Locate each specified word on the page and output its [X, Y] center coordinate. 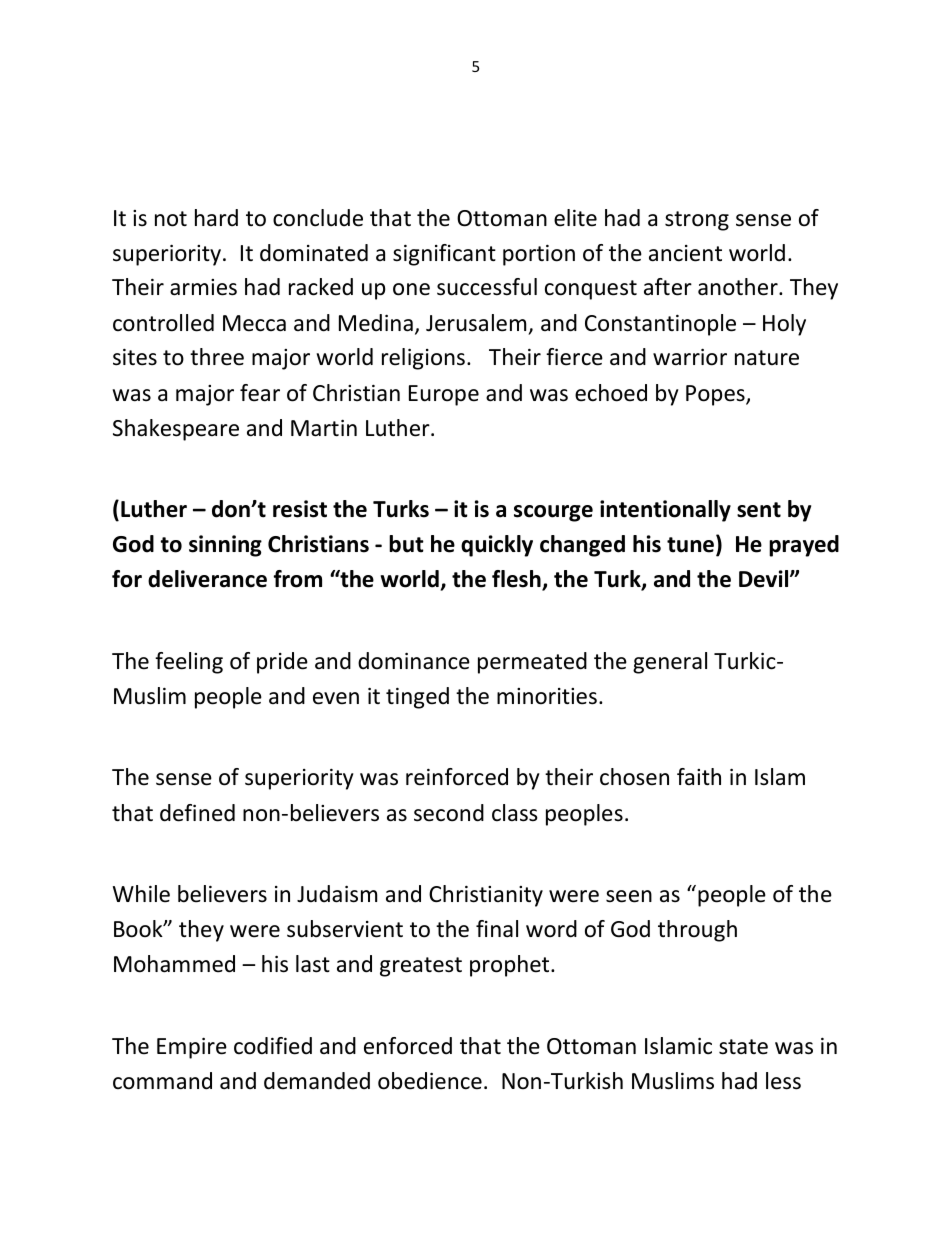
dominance [414, 661]
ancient [685, 253]
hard [216, 217]
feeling [189, 663]
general [670, 663]
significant [444, 255]
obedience [430, 1081]
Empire [192, 1048]
